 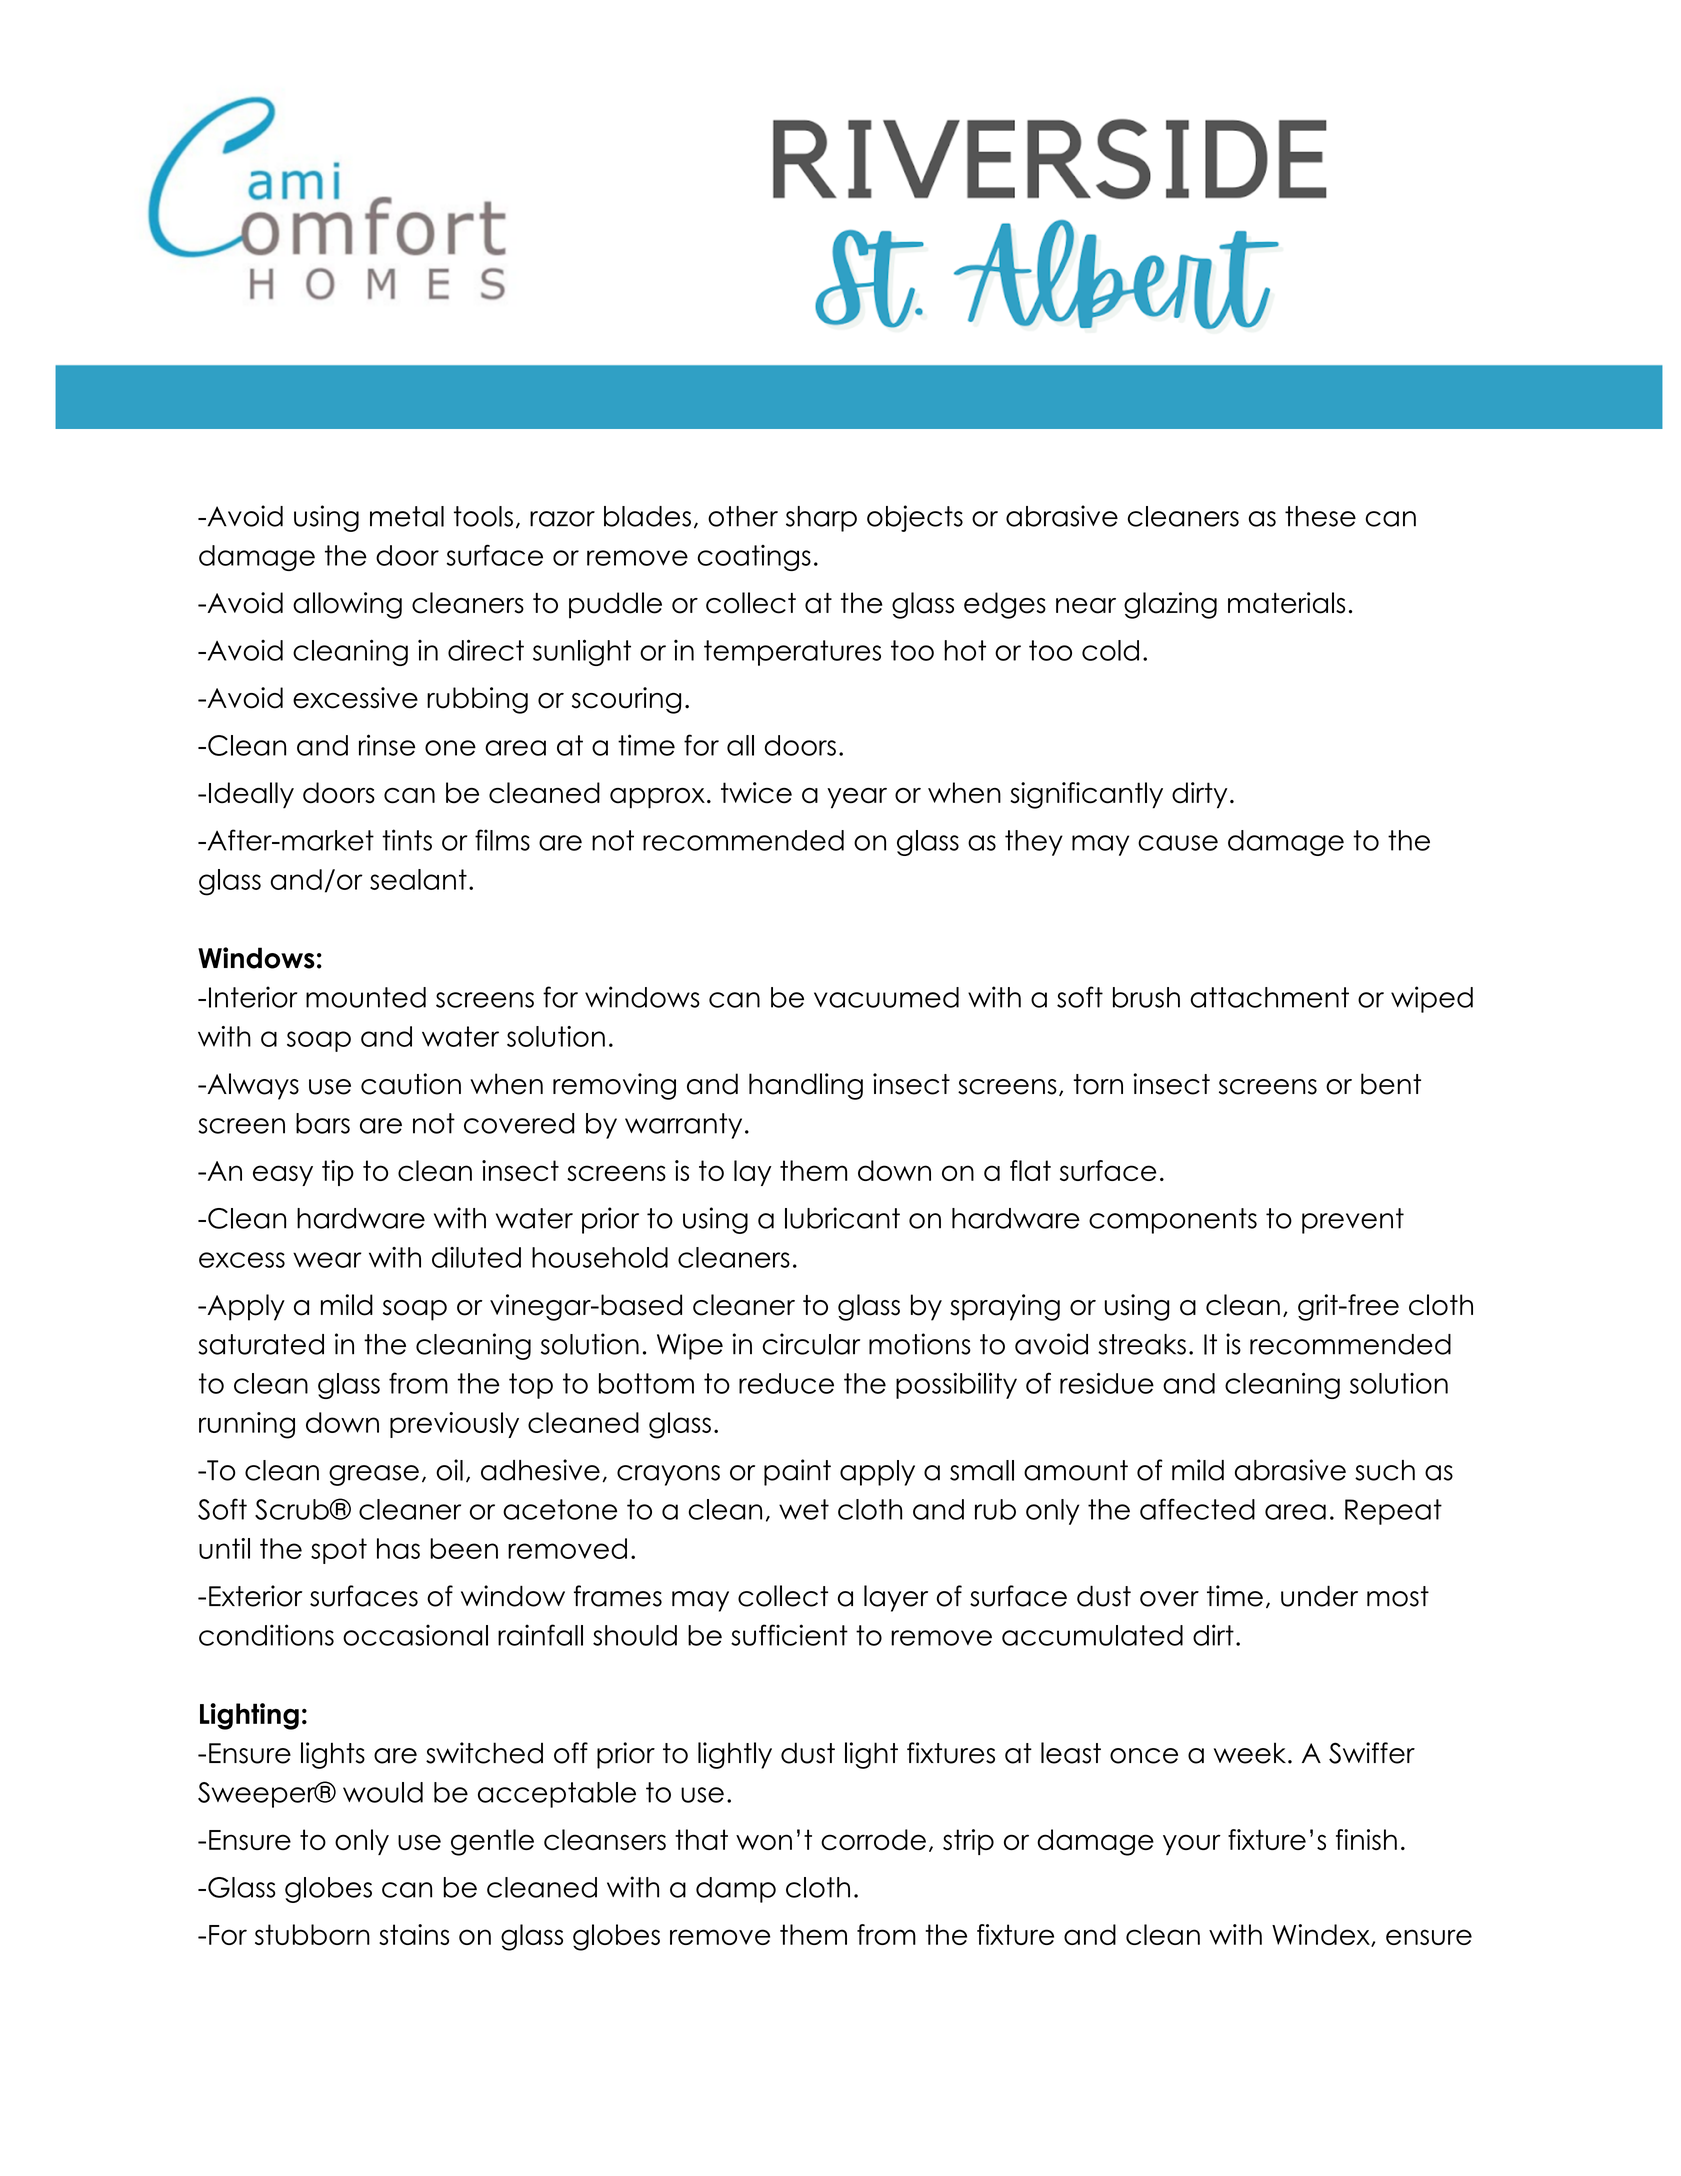 What do you see at coordinates (1322, 1935) in the page?
I see `Windex` at bounding box center [1322, 1935].
